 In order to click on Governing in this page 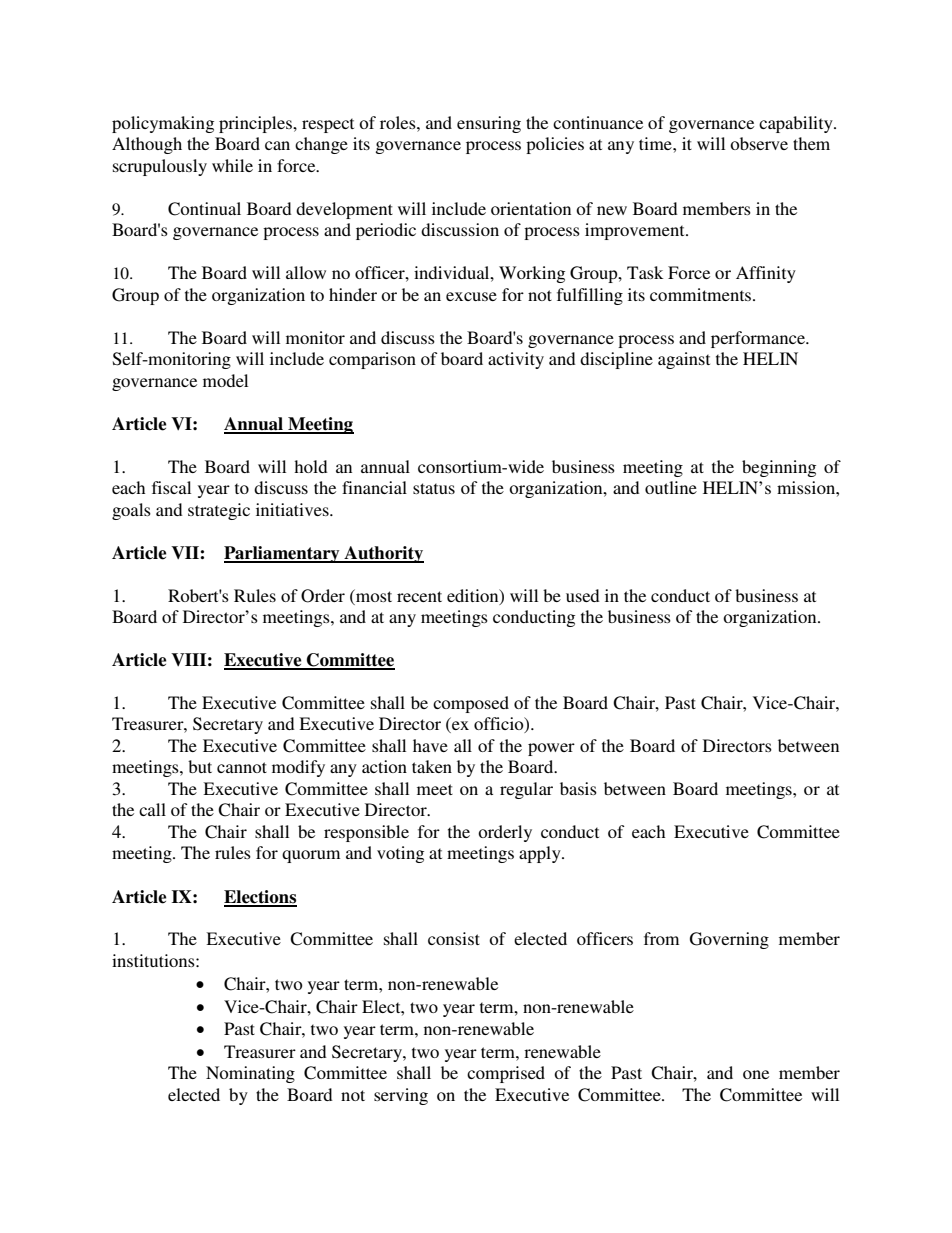, I will do `click(729, 940)`.
